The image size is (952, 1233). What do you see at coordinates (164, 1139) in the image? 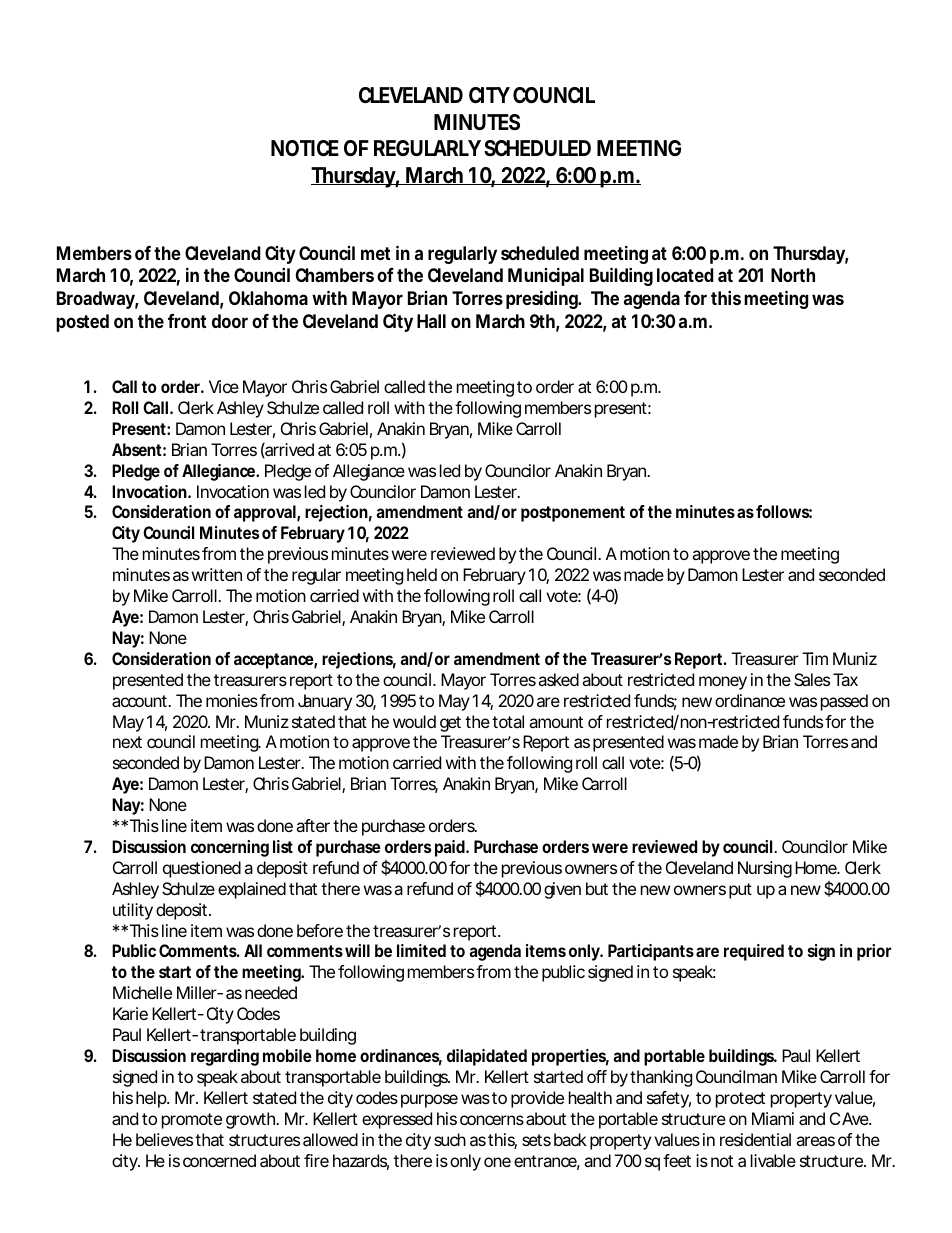
I see `believes` at bounding box center [164, 1139].
